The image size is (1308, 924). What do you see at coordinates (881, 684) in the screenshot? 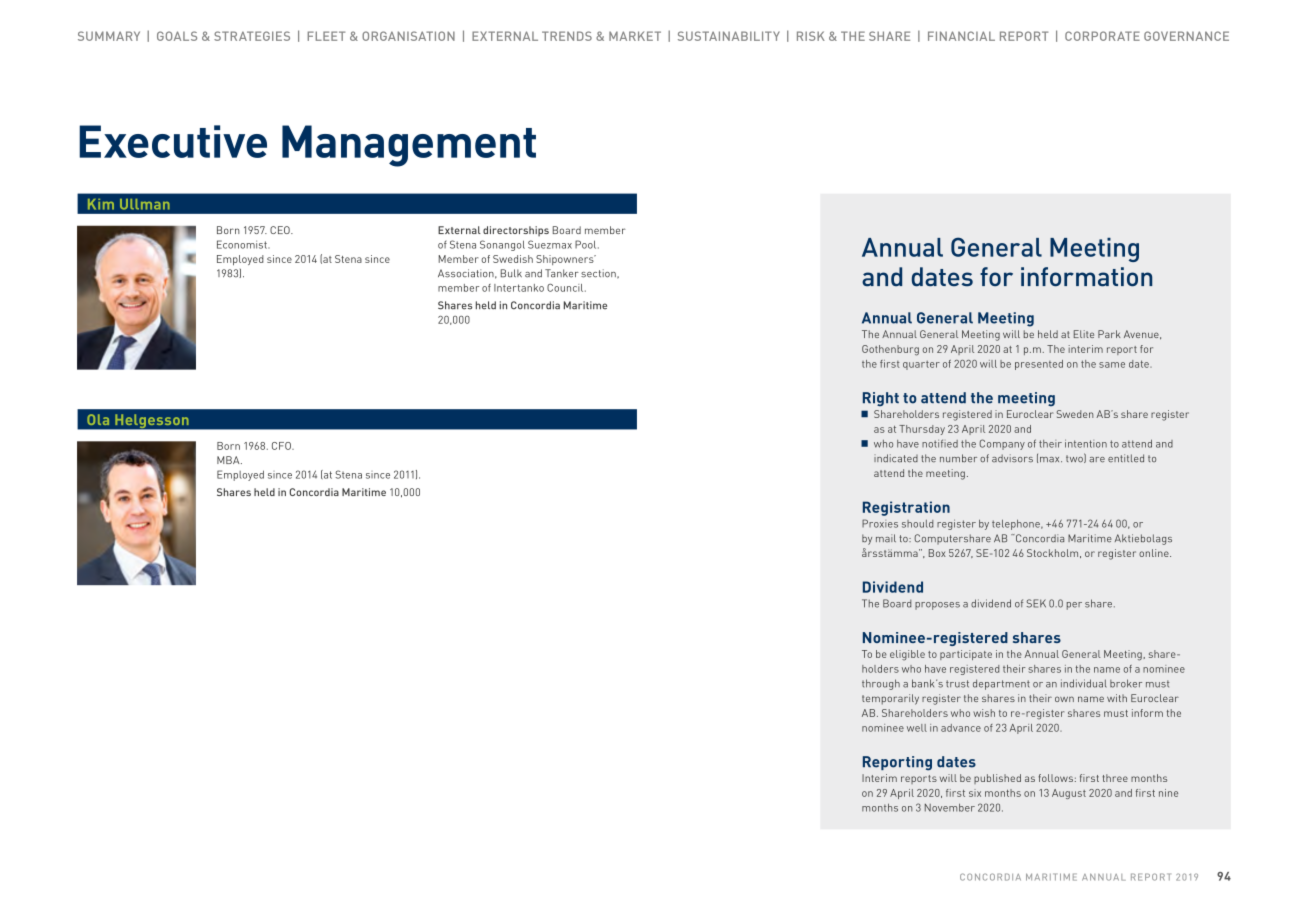
I see `through` at bounding box center [881, 684].
